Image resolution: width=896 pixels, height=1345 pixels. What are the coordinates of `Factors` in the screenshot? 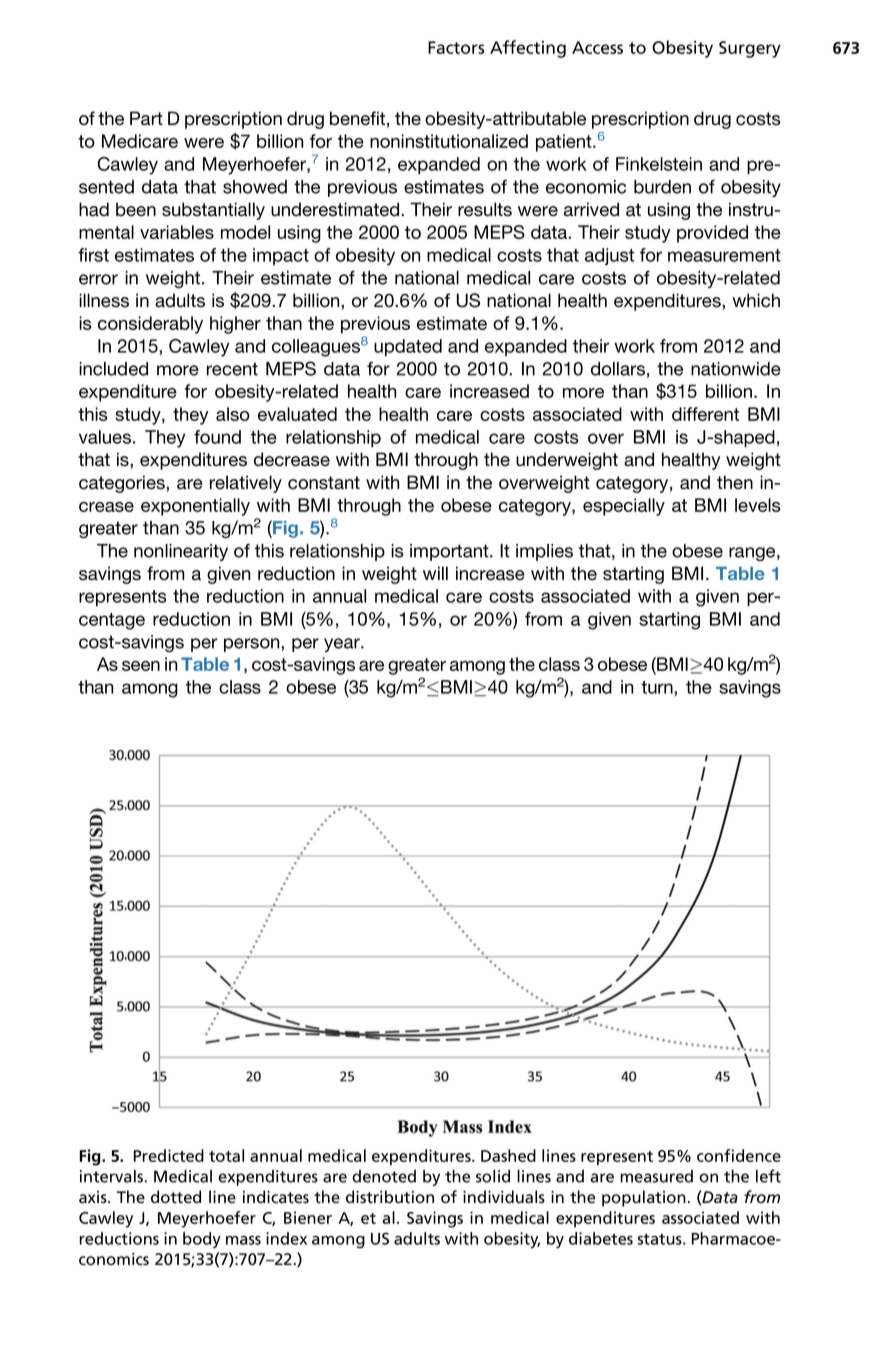 It's located at (456, 47).
